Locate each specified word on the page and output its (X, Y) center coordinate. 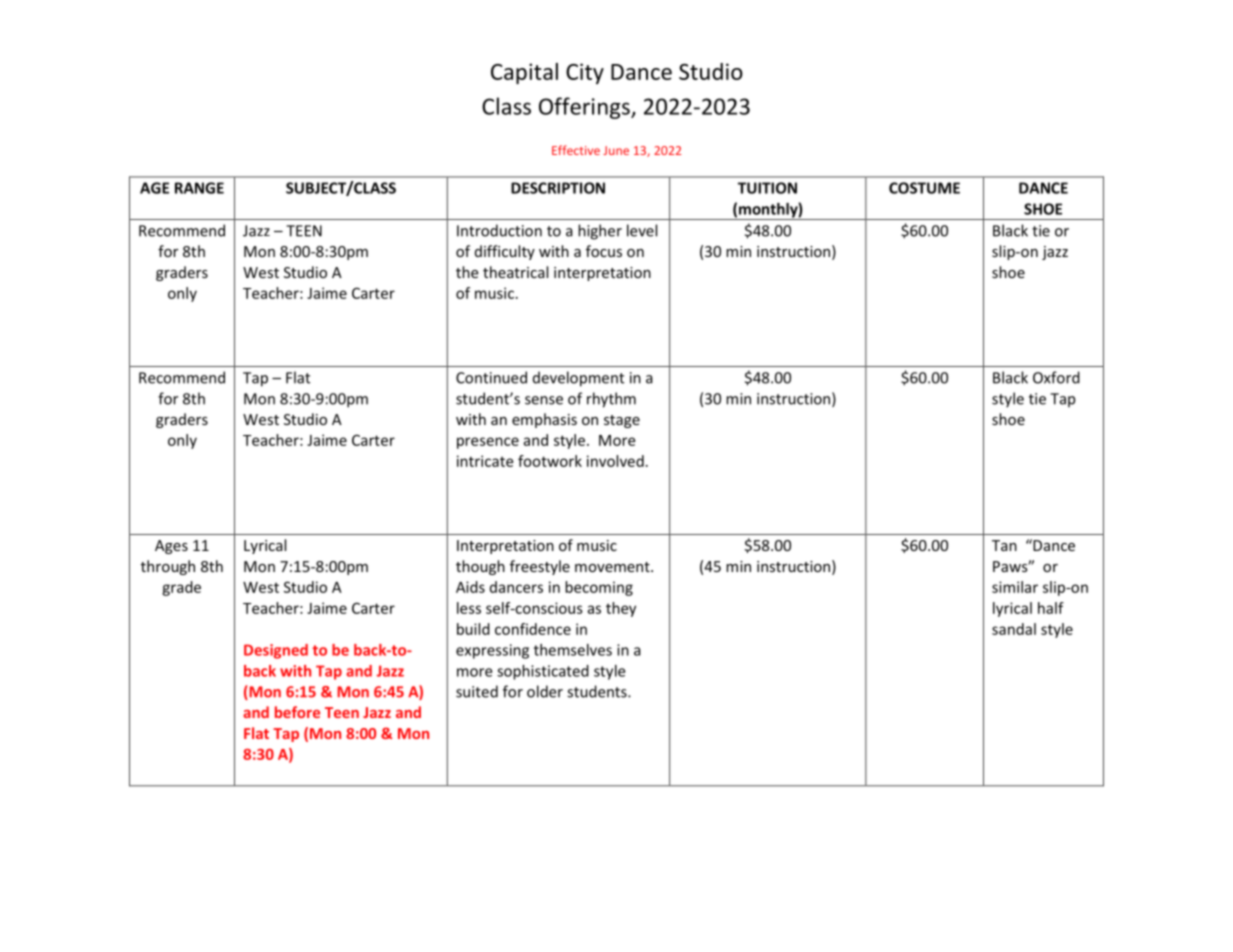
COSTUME (924, 188)
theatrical (515, 272)
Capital (524, 73)
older (545, 691)
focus (604, 251)
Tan (1004, 545)
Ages (171, 547)
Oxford (1056, 377)
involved (615, 461)
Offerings (585, 108)
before (297, 712)
